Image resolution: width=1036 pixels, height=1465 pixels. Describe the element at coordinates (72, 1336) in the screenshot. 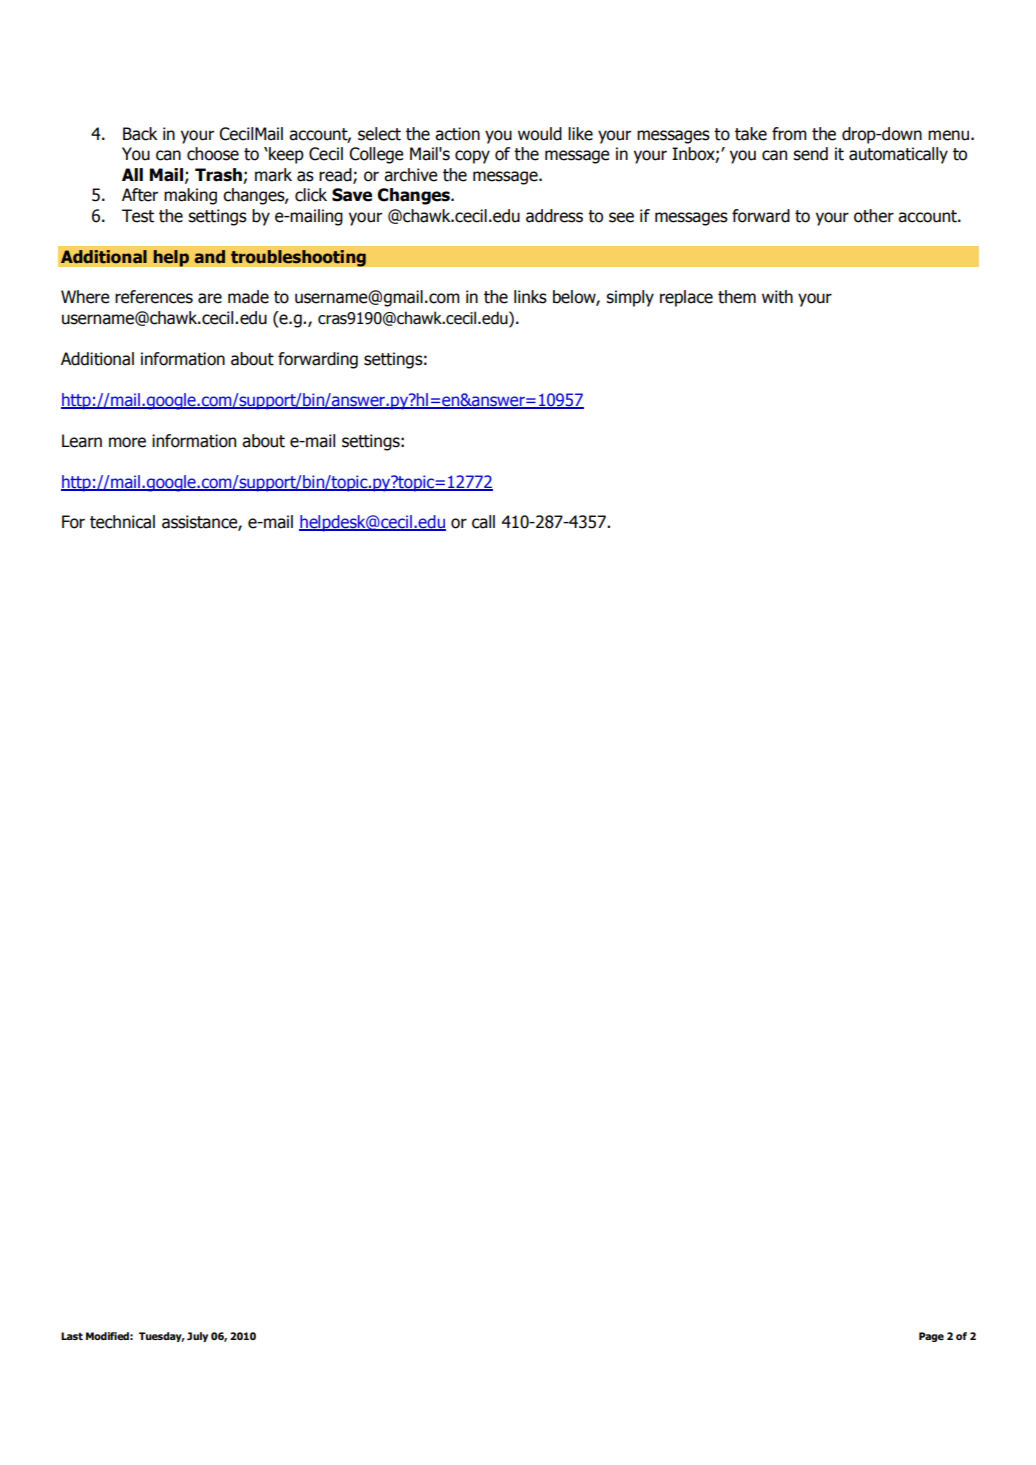

I see `Last` at that location.
